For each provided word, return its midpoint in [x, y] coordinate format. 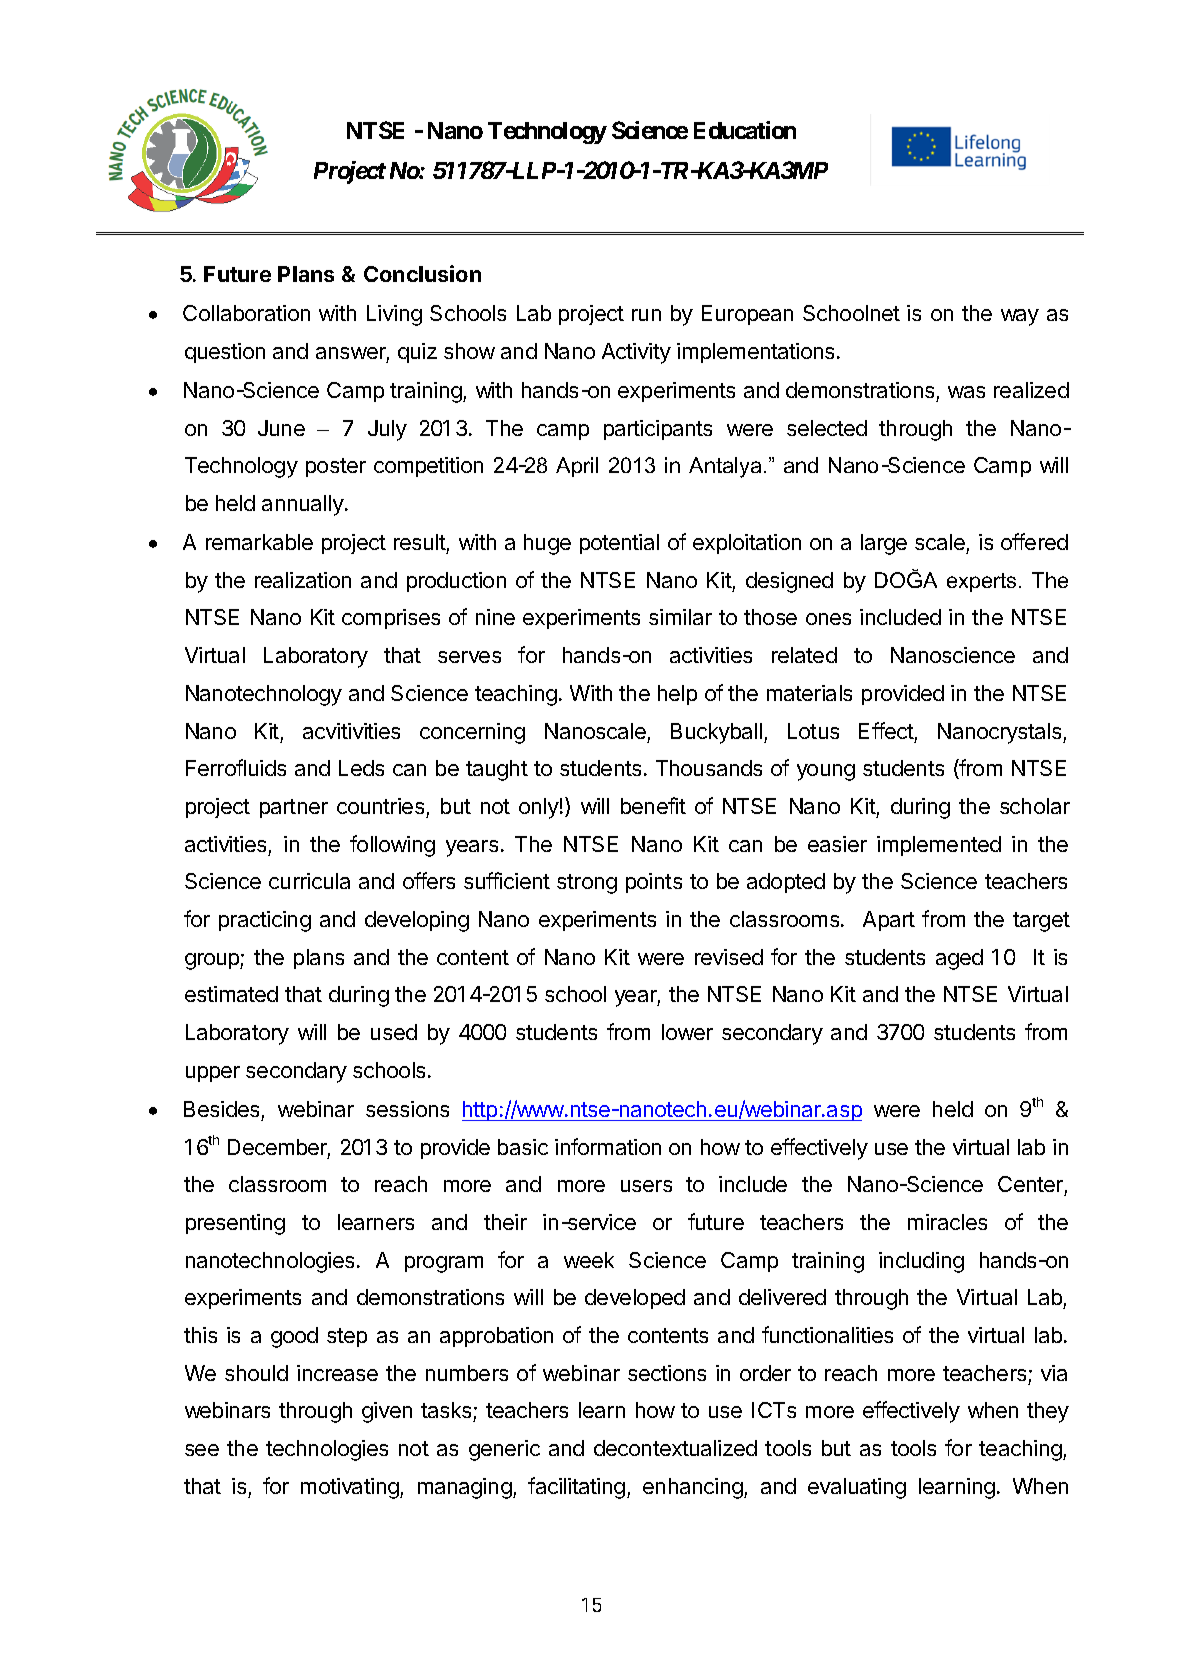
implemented [939, 846]
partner [294, 808]
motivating [350, 1488]
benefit [653, 805]
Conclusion [422, 273]
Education [745, 130]
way [1020, 317]
